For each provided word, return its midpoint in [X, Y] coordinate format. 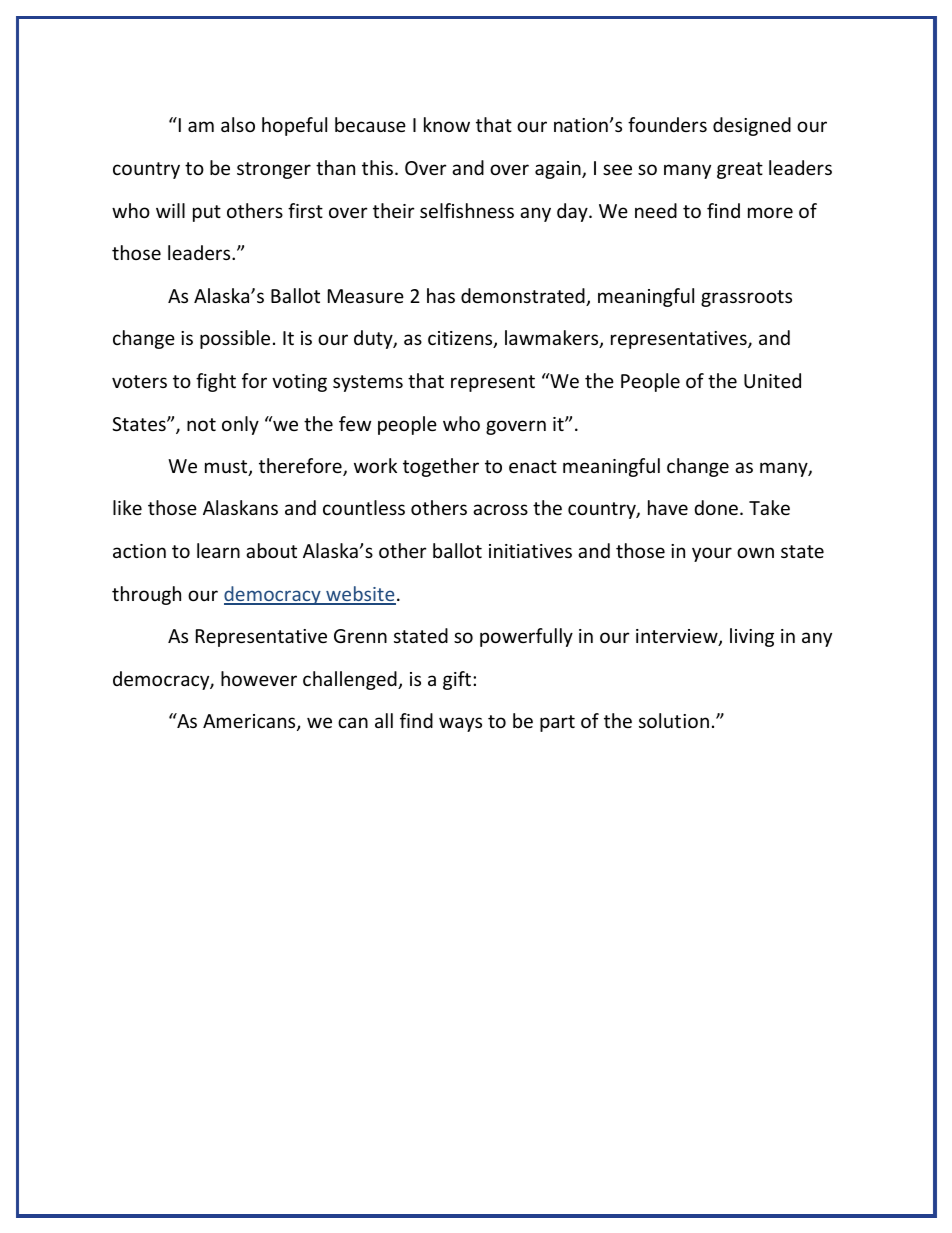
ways [460, 724]
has [441, 295]
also [238, 124]
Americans [250, 722]
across [500, 509]
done [716, 507]
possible [235, 339]
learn [218, 550]
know [447, 124]
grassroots [746, 298]
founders [667, 124]
